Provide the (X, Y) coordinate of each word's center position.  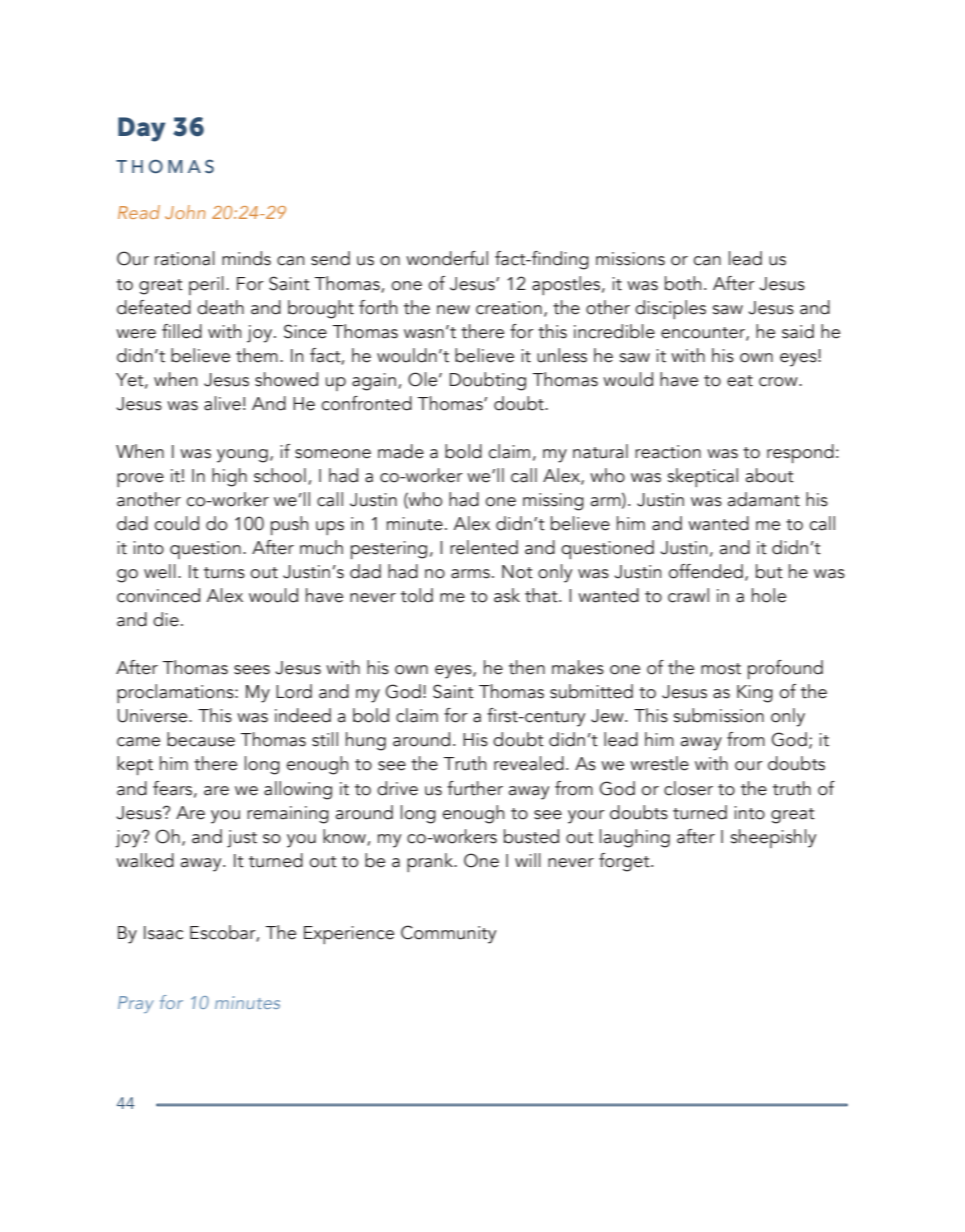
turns (224, 573)
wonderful (447, 258)
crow (779, 382)
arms (470, 574)
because (201, 739)
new (453, 310)
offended (706, 571)
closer (688, 788)
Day (141, 129)
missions (630, 259)
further (475, 788)
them (257, 355)
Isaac (163, 933)
